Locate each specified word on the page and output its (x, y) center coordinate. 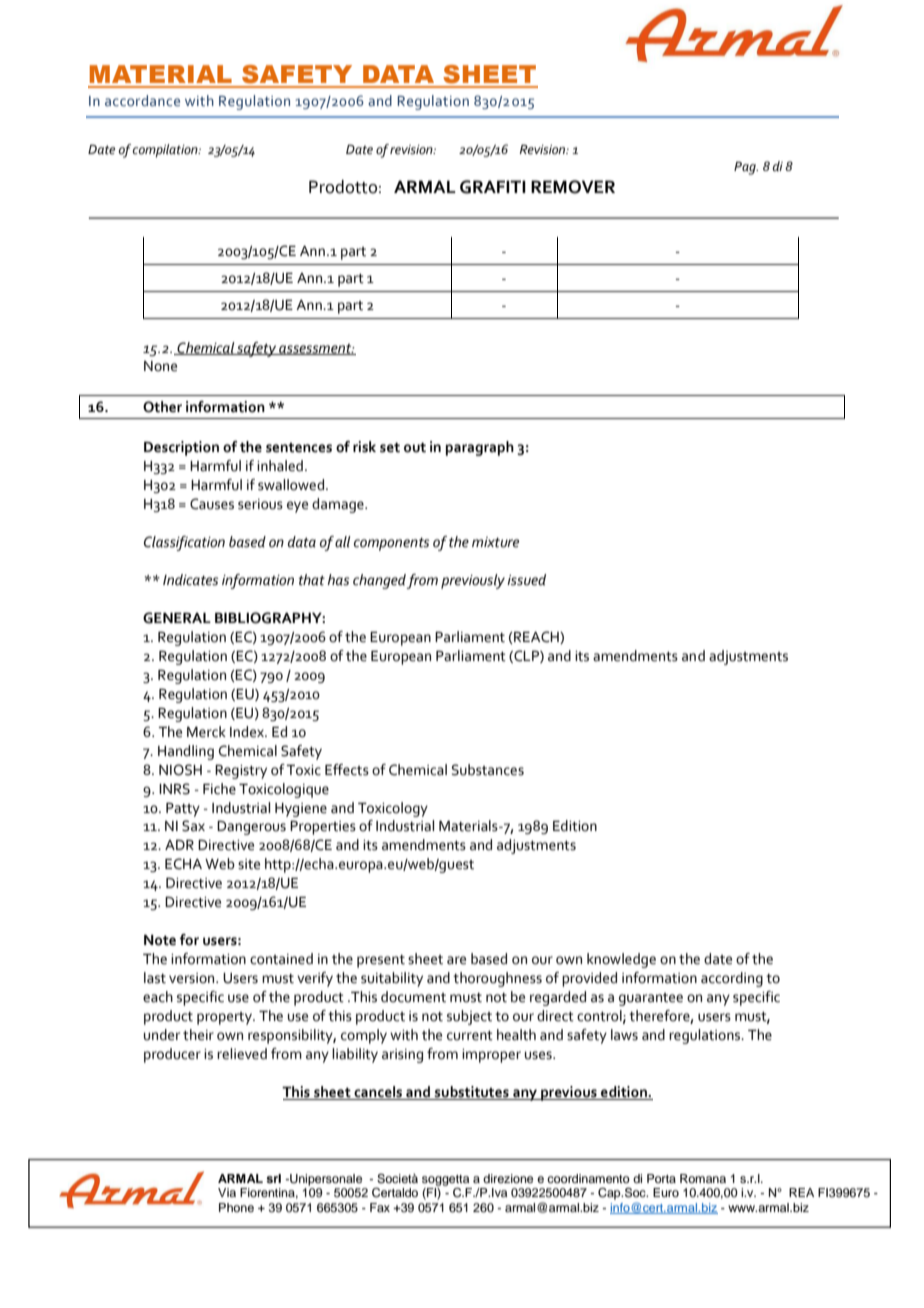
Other (162, 407)
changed (380, 581)
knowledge (621, 960)
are (456, 960)
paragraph (480, 448)
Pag (746, 168)
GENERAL (177, 618)
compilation (166, 151)
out (415, 447)
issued (526, 580)
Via (227, 1192)
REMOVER (573, 187)
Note (160, 940)
